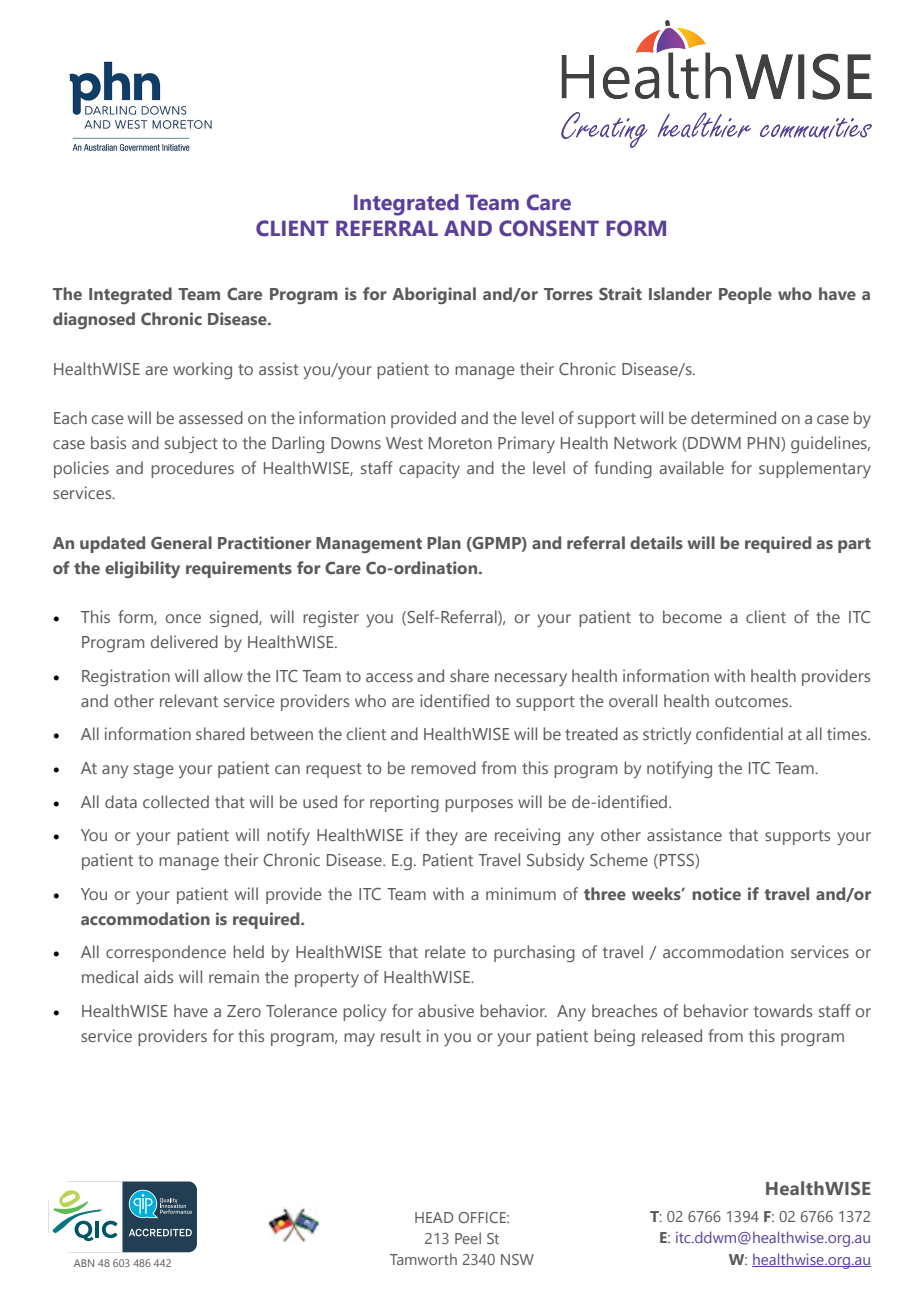  I want to click on Aboriginal, so click(434, 295).
